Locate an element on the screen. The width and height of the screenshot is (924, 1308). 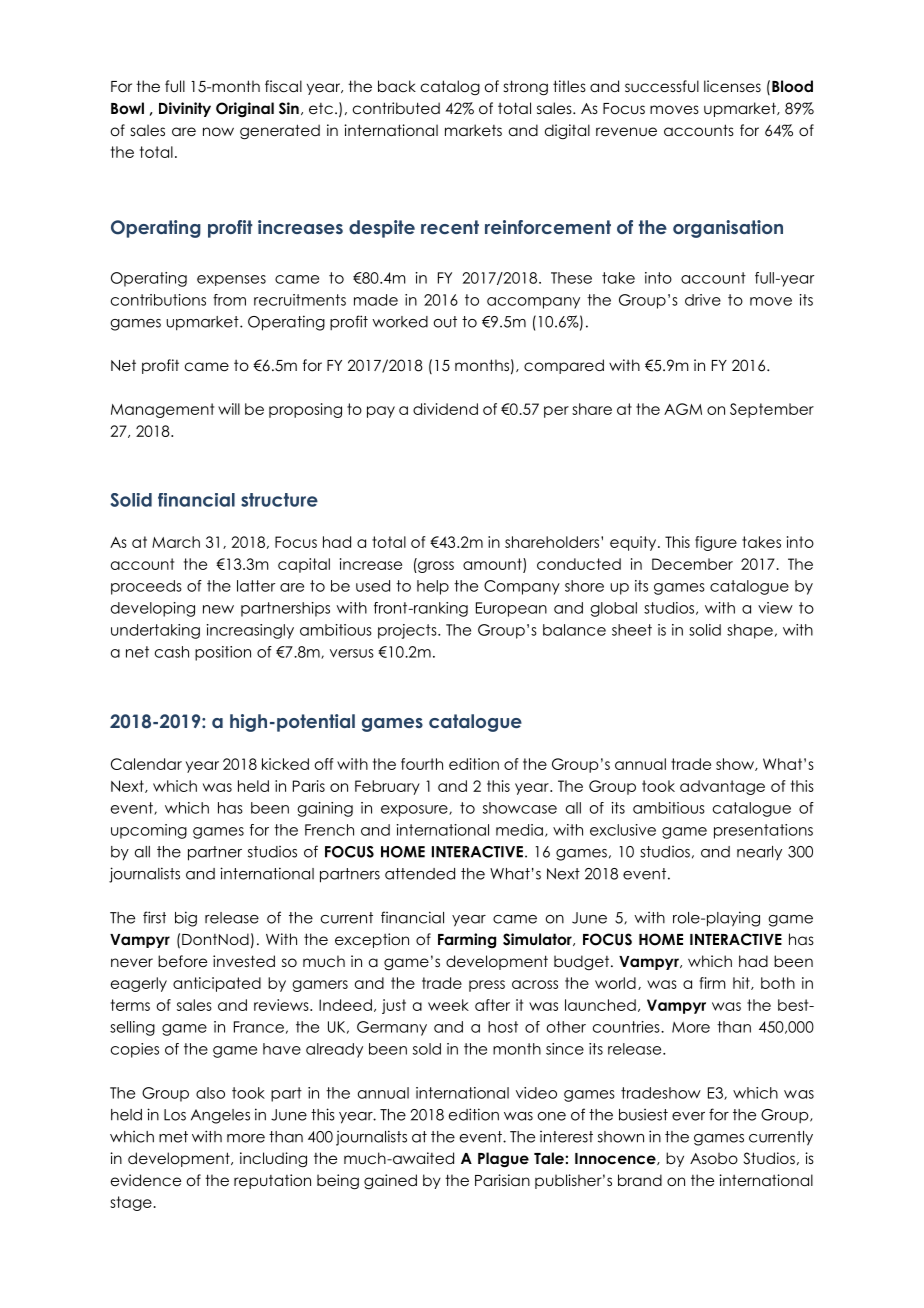
now is located at coordinates (218, 132).
